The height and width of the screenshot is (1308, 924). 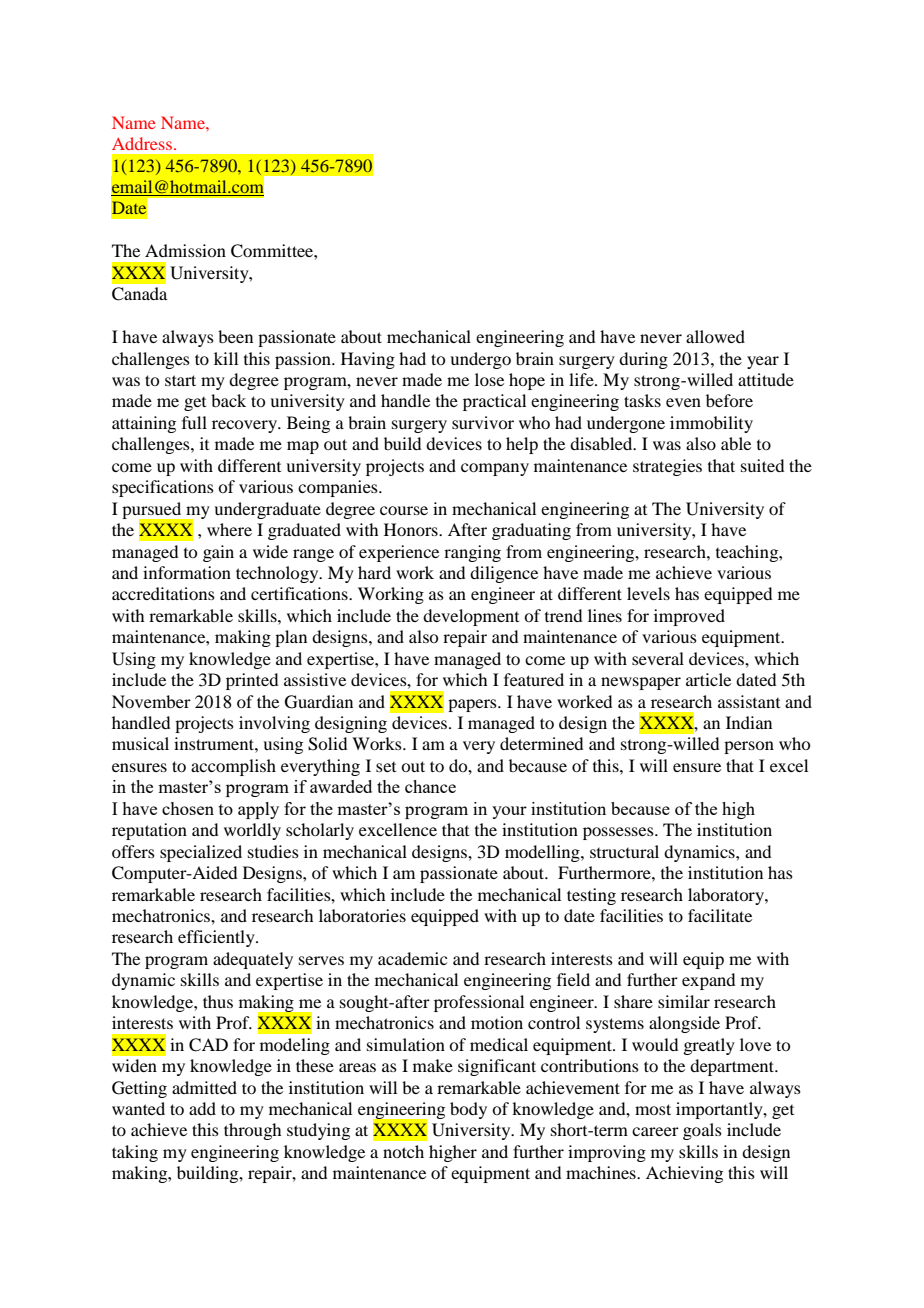 I want to click on development, so click(x=471, y=617).
